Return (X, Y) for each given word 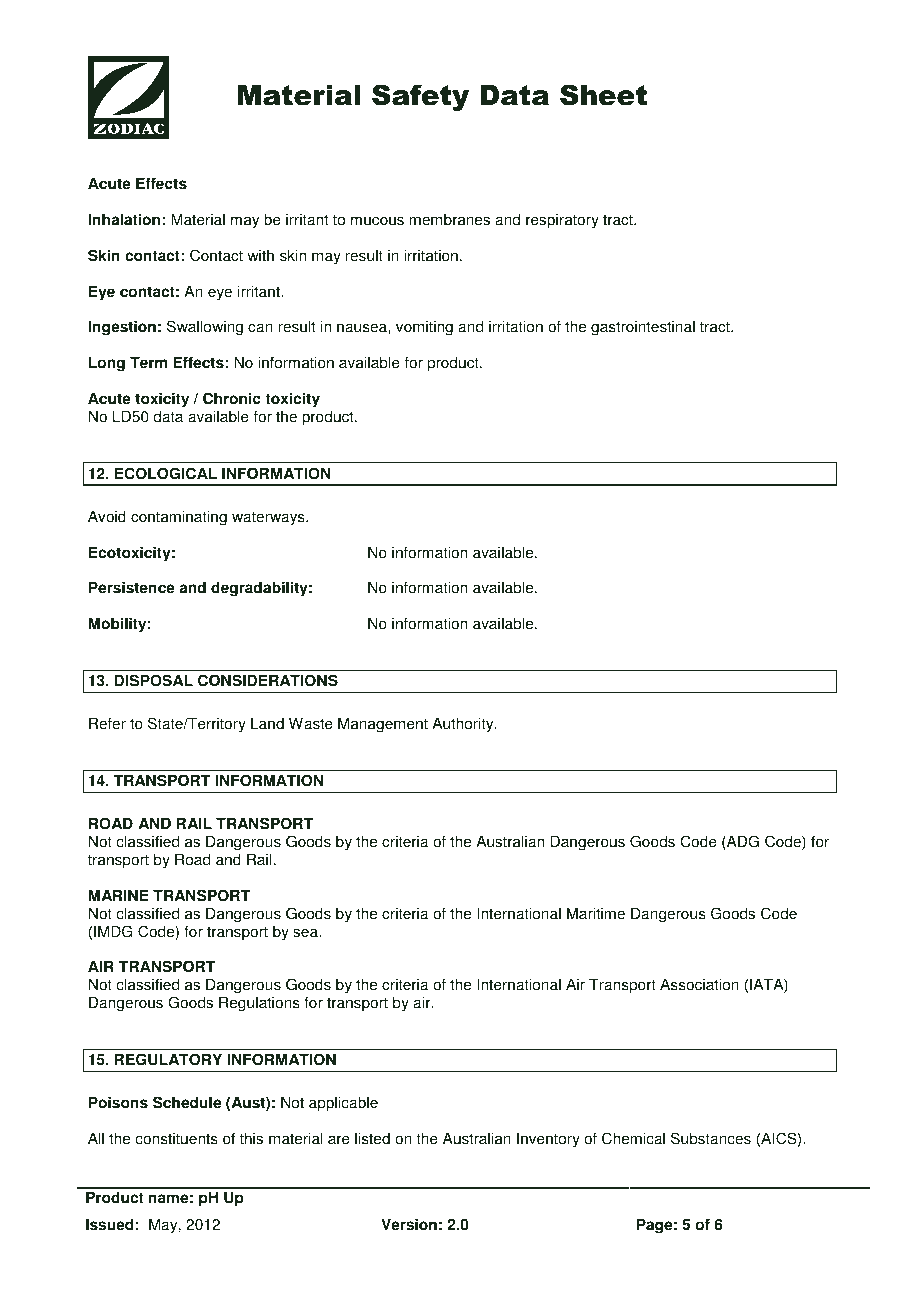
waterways (269, 518)
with (260, 255)
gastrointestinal (643, 328)
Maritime (596, 913)
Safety (420, 97)
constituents (176, 1138)
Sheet (603, 95)
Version (409, 1224)
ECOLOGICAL (166, 473)
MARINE (118, 895)
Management (383, 725)
